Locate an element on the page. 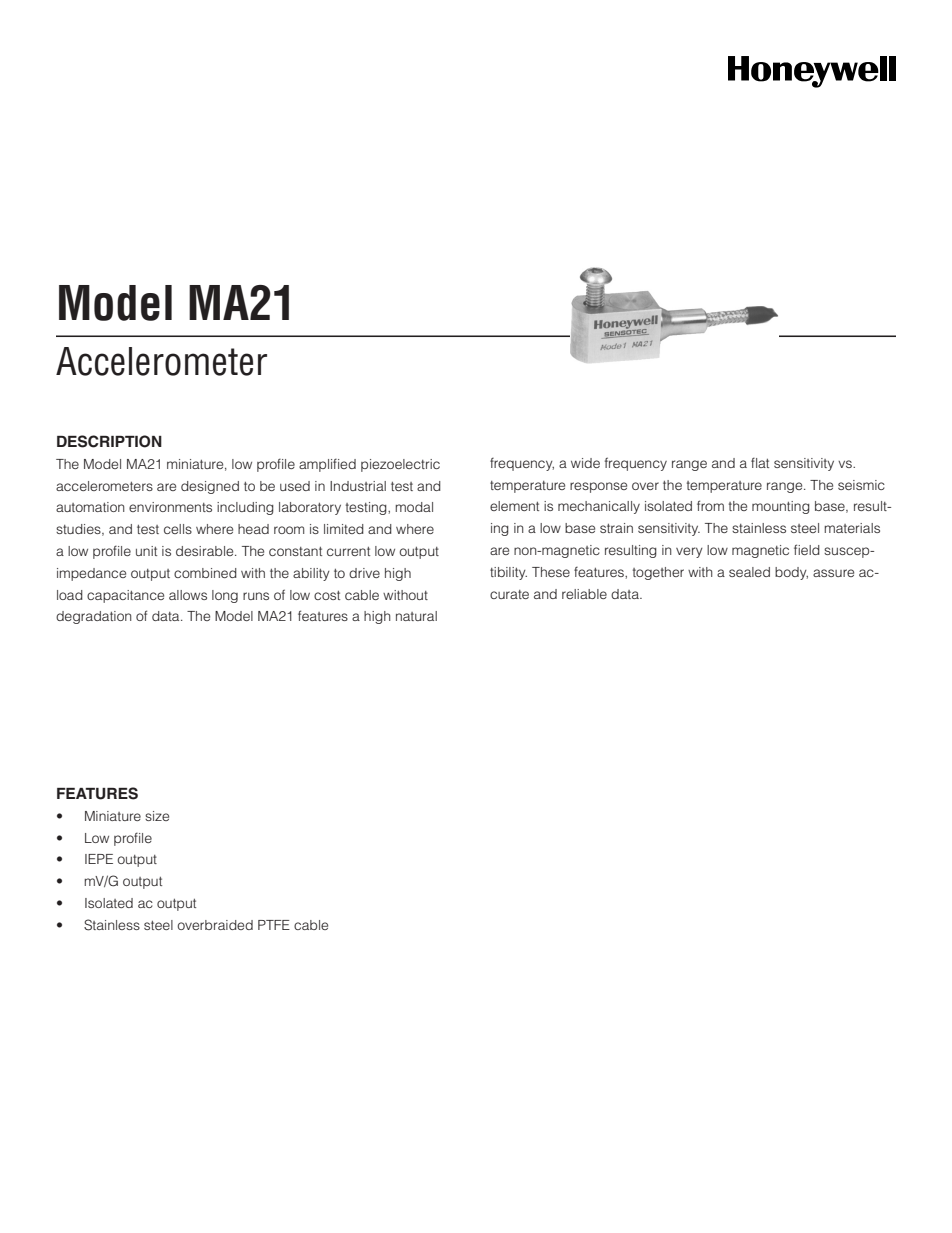 This page has height=1233, width=952. degradation is located at coordinates (94, 617).
